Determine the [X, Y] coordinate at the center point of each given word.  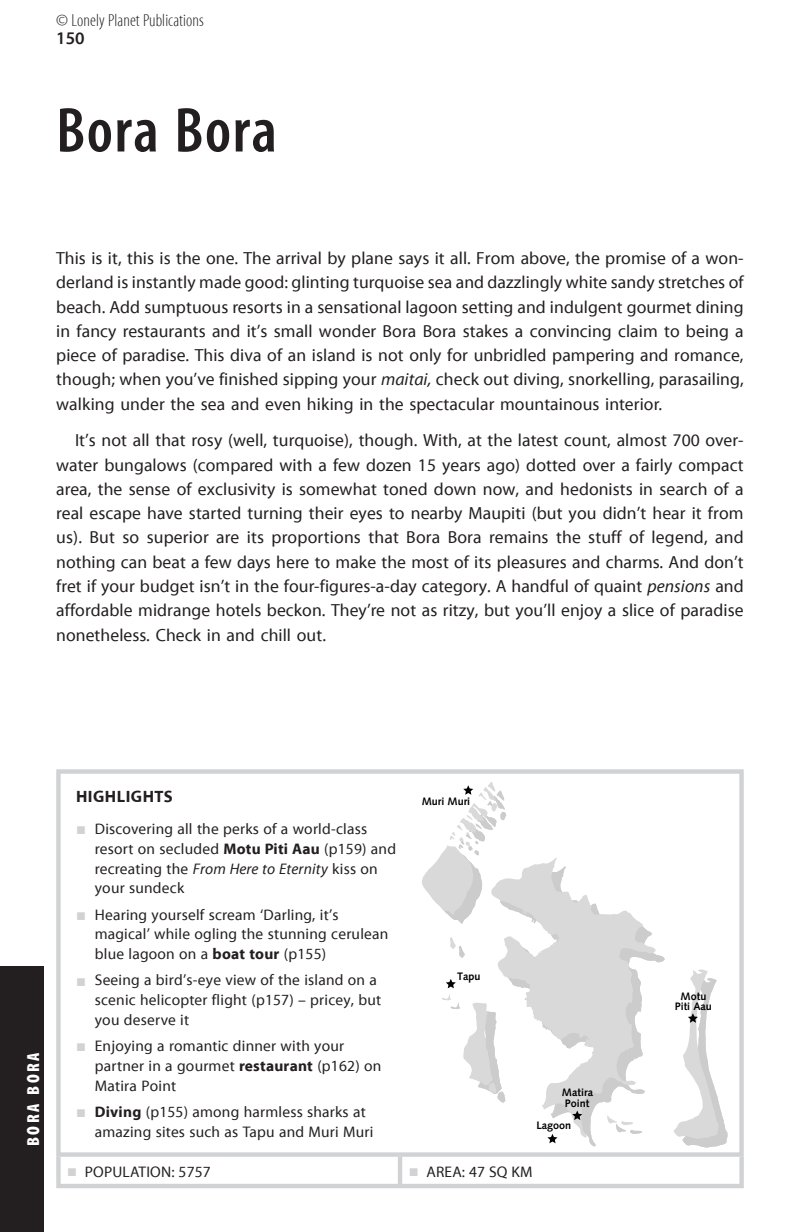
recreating [128, 870]
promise [636, 260]
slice [638, 610]
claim [637, 331]
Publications [174, 20]
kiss [344, 869]
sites [170, 1132]
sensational [359, 307]
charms [634, 562]
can [133, 564]
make [356, 562]
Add [124, 307]
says [414, 261]
